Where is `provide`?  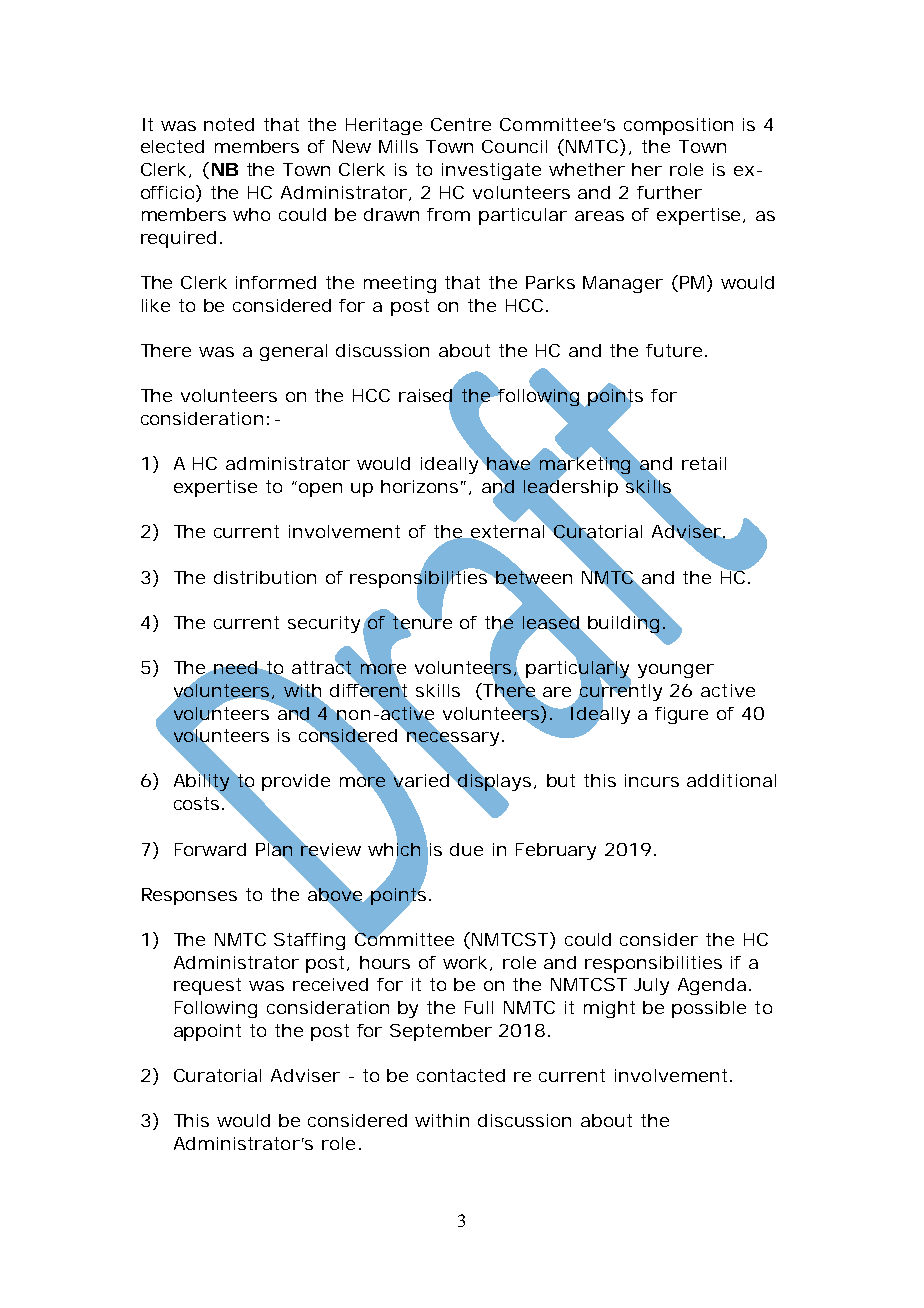 provide is located at coordinates (296, 782).
